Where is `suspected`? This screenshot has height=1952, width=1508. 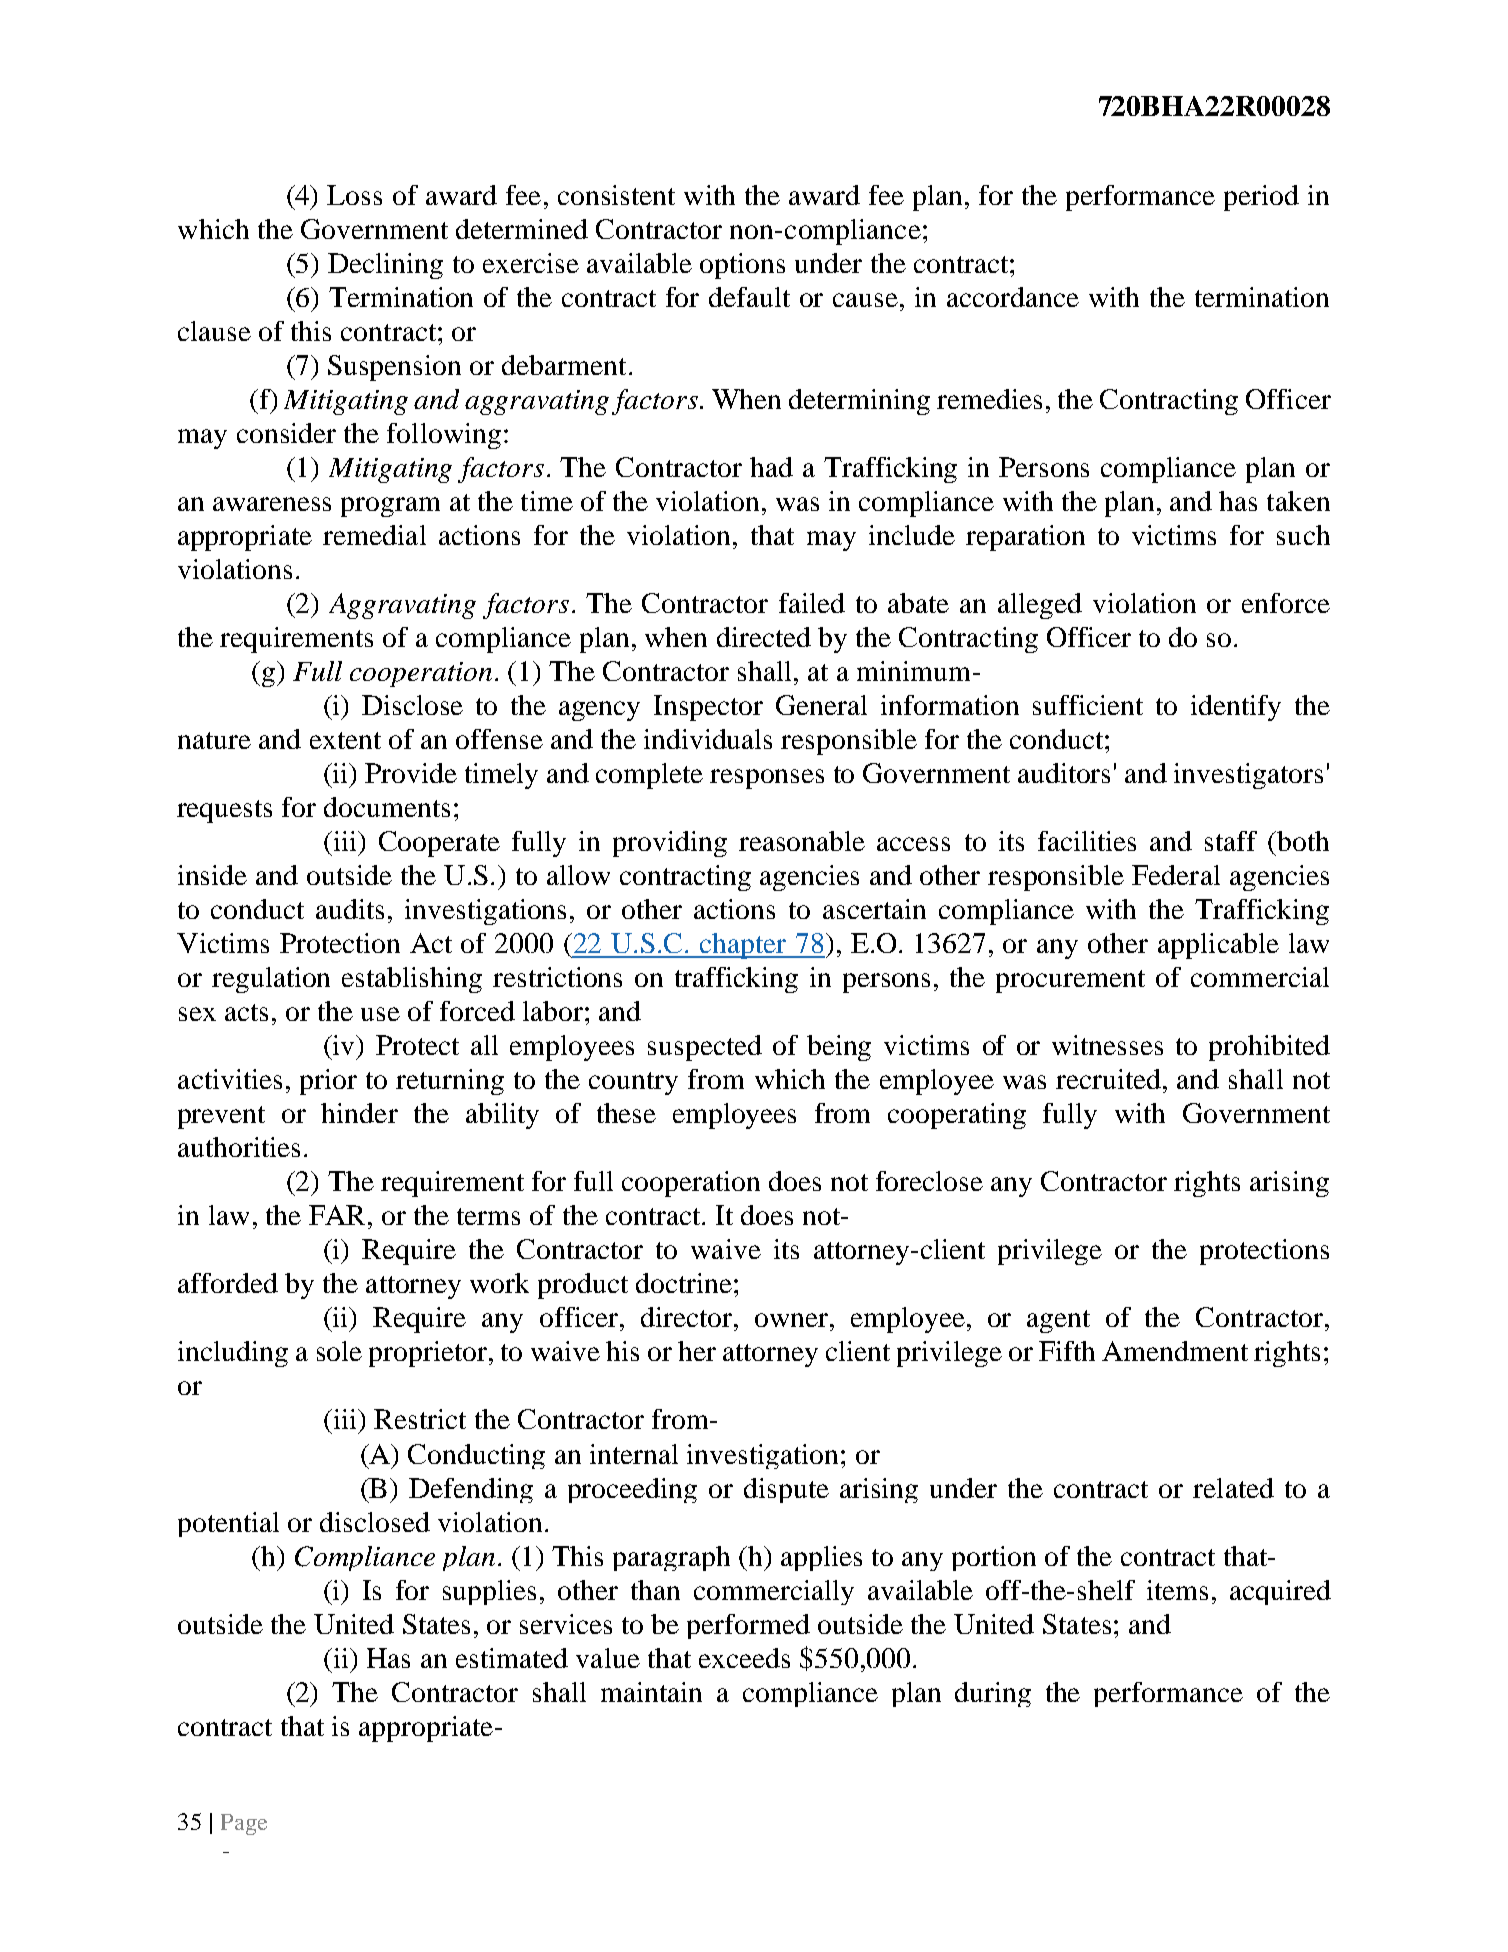 suspected is located at coordinates (705, 1048).
